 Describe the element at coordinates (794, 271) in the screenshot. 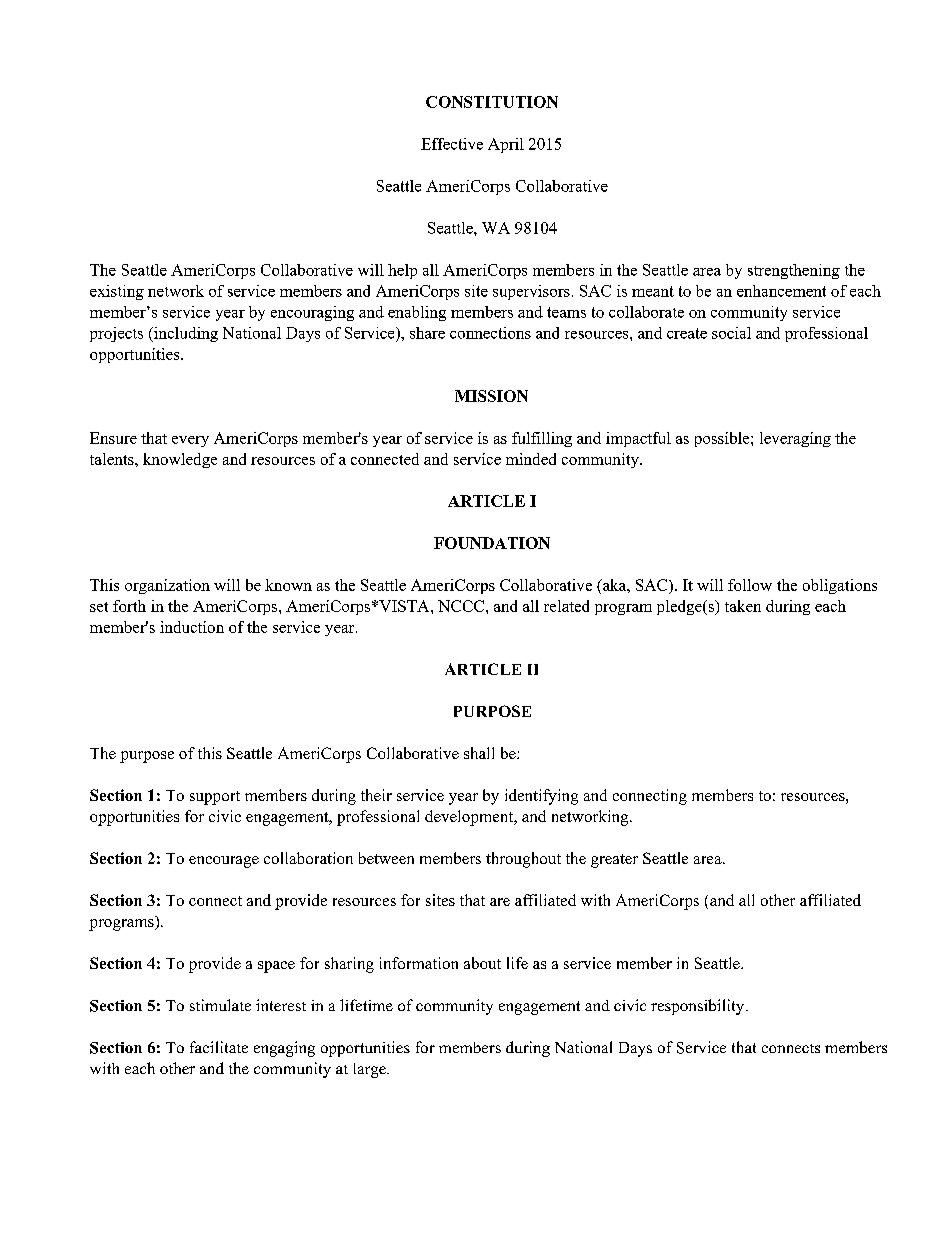

I see `strengthening` at that location.
